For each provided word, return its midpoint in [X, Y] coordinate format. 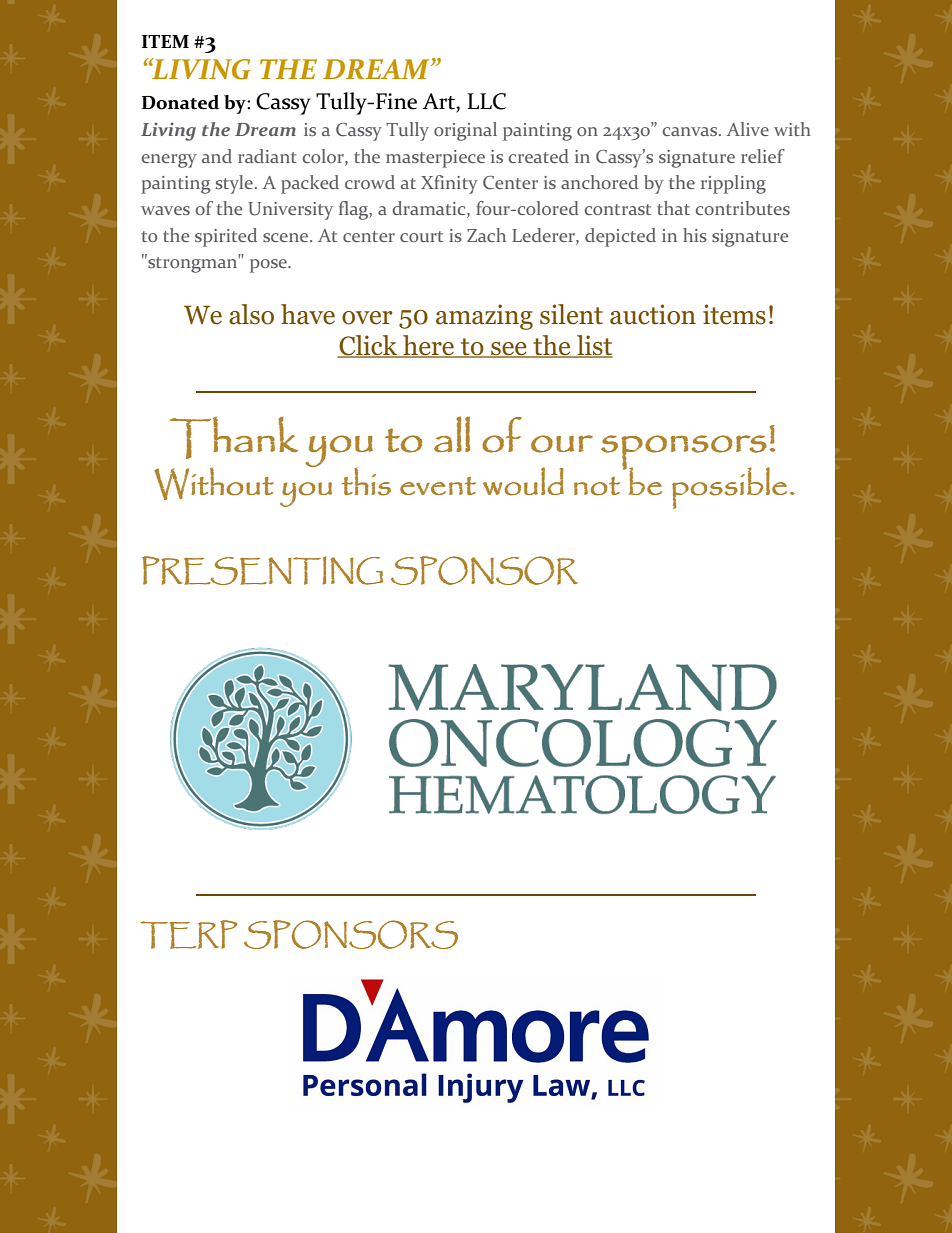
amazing [484, 317]
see [509, 350]
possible [729, 488]
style [234, 184]
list [594, 346]
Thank [234, 438]
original [465, 131]
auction [653, 314]
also [251, 314]
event [438, 486]
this [366, 481]
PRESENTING [262, 570]
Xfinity [449, 184]
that [673, 208]
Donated [180, 102]
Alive [748, 129]
